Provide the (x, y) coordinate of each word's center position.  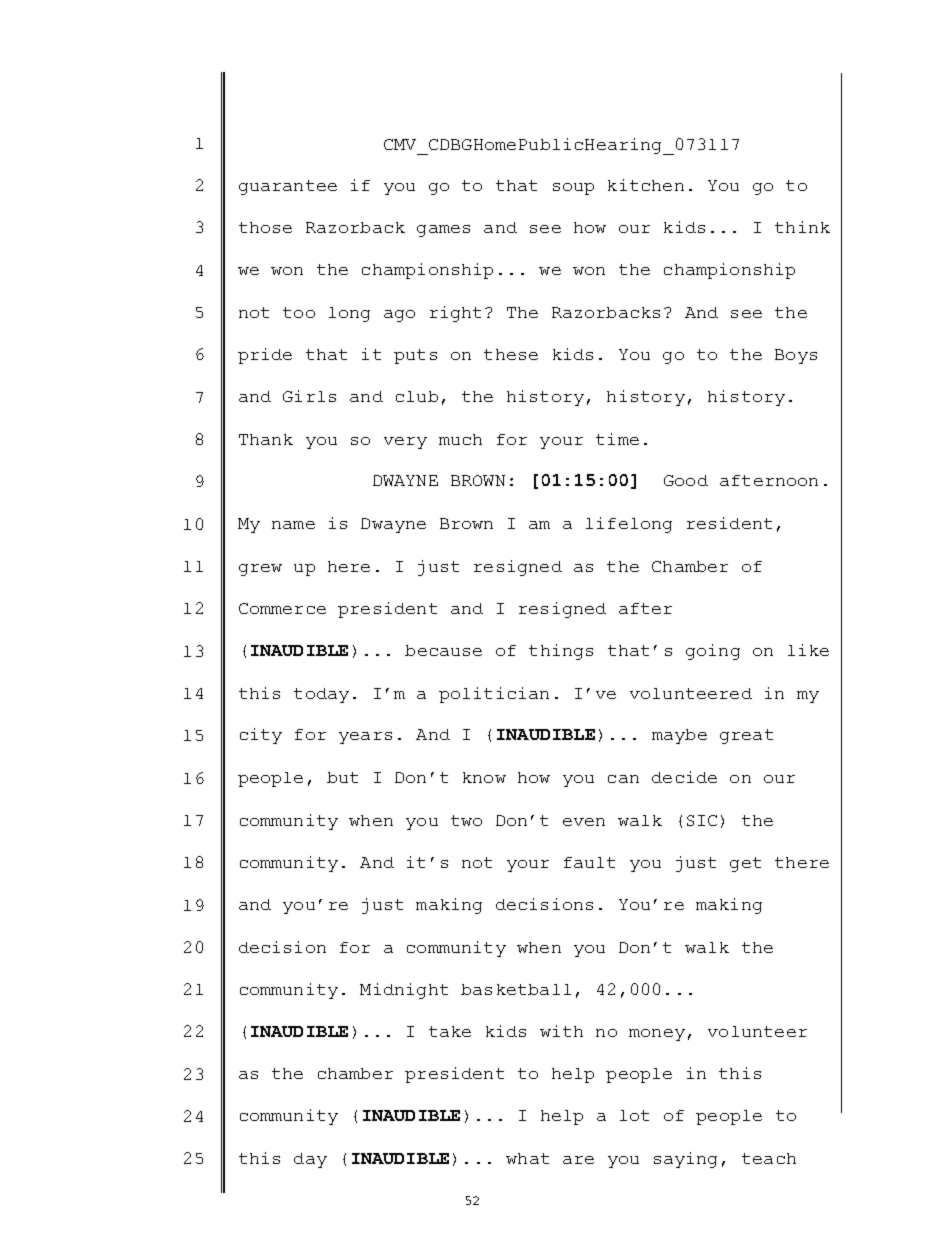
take (450, 1031)
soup (573, 189)
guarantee (288, 187)
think (802, 227)
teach (769, 1158)
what (527, 1158)
